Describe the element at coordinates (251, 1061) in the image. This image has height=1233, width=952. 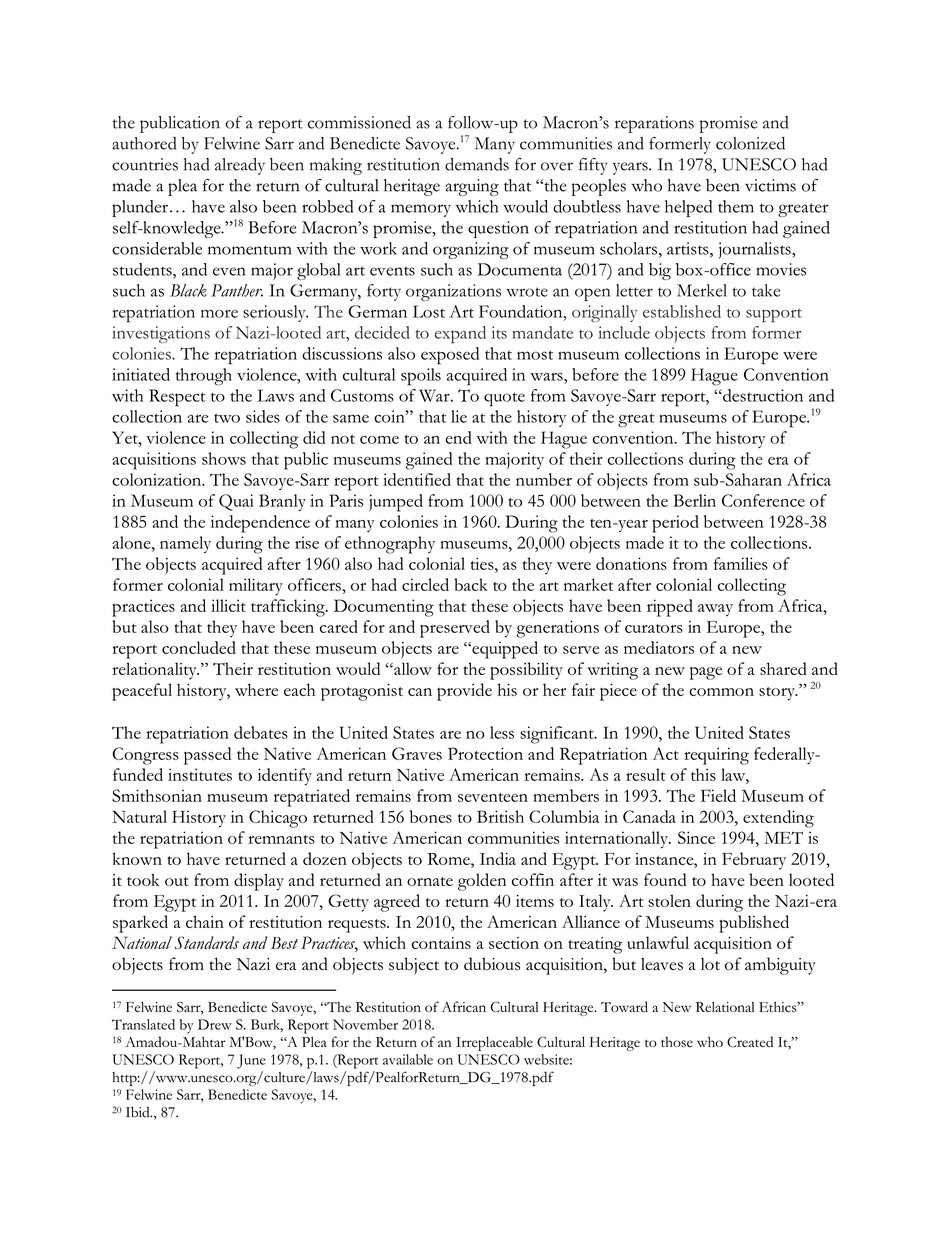
I see `June` at that location.
